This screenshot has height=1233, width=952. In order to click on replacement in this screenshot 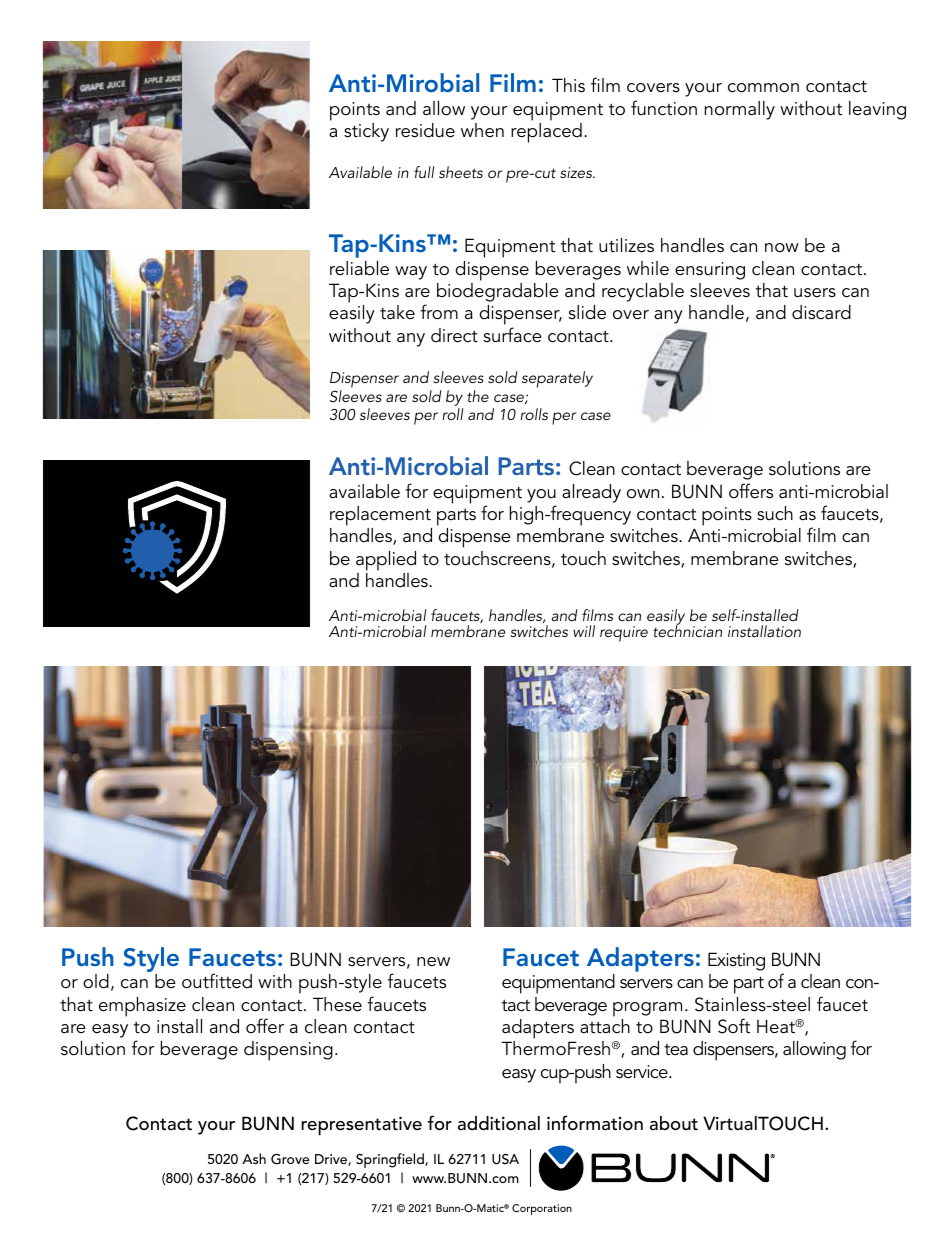, I will do `click(380, 516)`.
